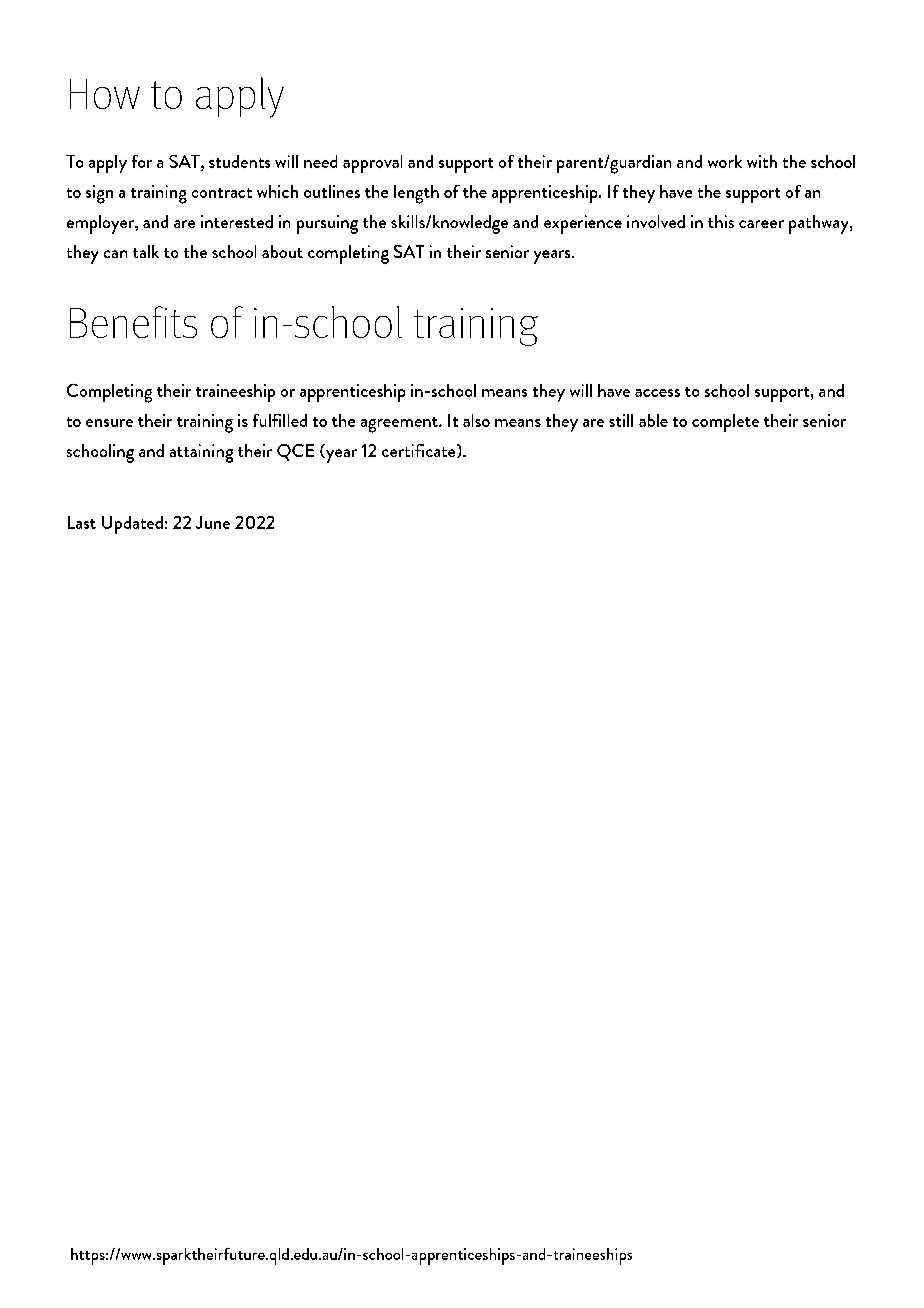 The height and width of the screenshot is (1308, 924). What do you see at coordinates (372, 164) in the screenshot?
I see `approval` at bounding box center [372, 164].
